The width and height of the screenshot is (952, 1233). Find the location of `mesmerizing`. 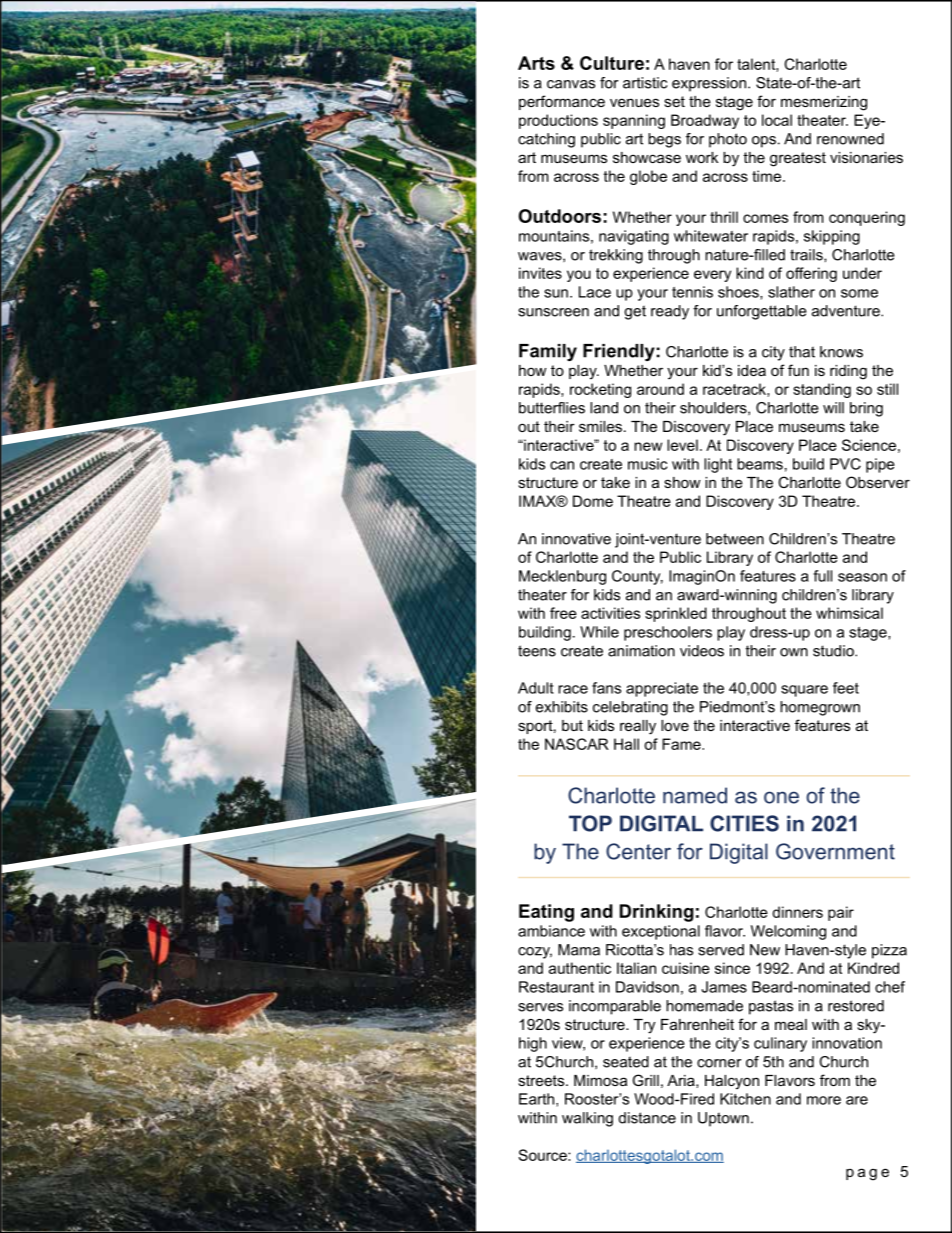

mesmerizing is located at coordinates (824, 103).
